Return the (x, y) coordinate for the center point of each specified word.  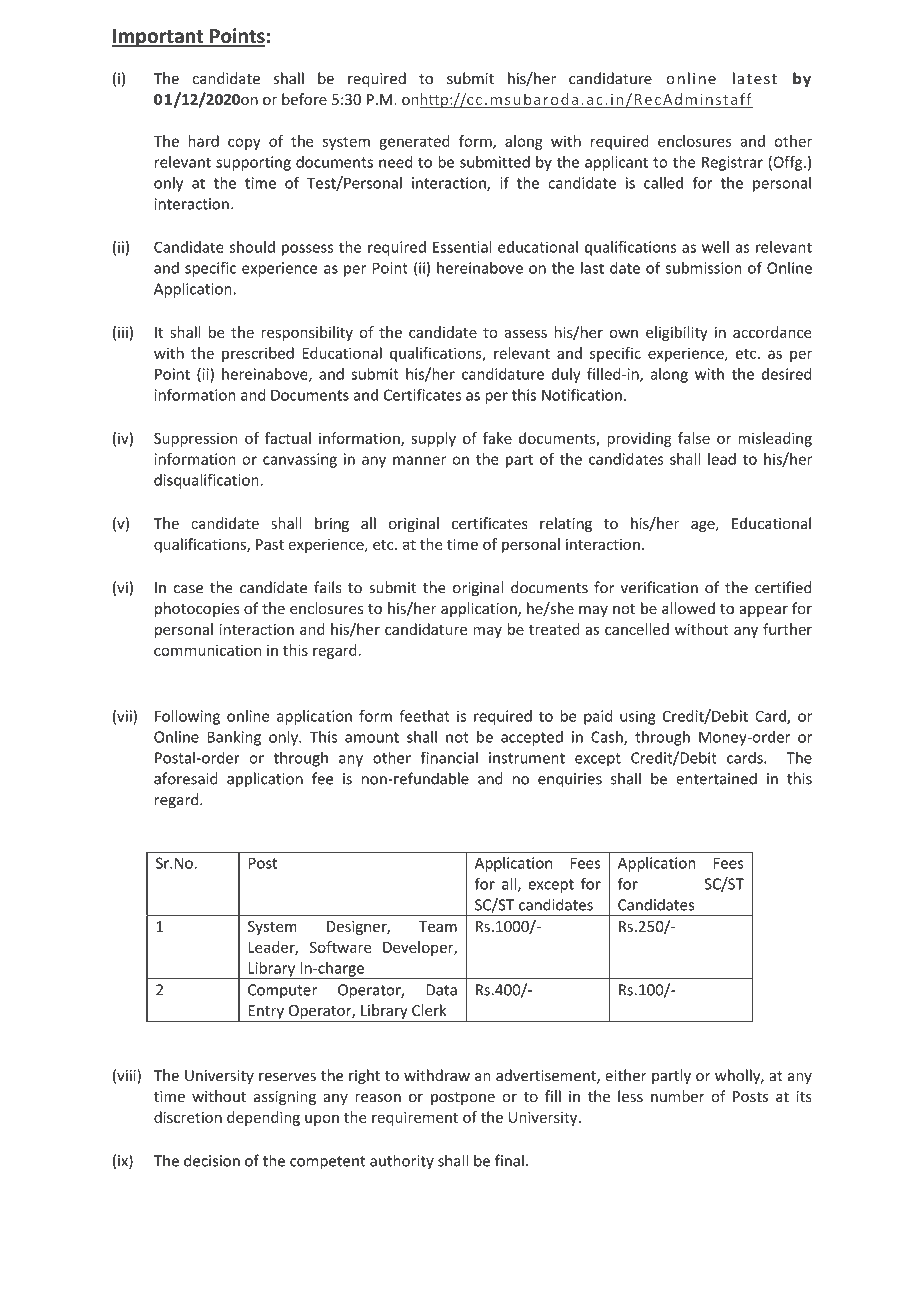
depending (263, 1118)
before (304, 99)
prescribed (258, 354)
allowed (688, 608)
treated (554, 629)
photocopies (197, 609)
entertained (716, 778)
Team (438, 926)
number (678, 1096)
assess (526, 333)
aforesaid (186, 778)
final (509, 1160)
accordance (772, 332)
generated (414, 142)
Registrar (732, 163)
